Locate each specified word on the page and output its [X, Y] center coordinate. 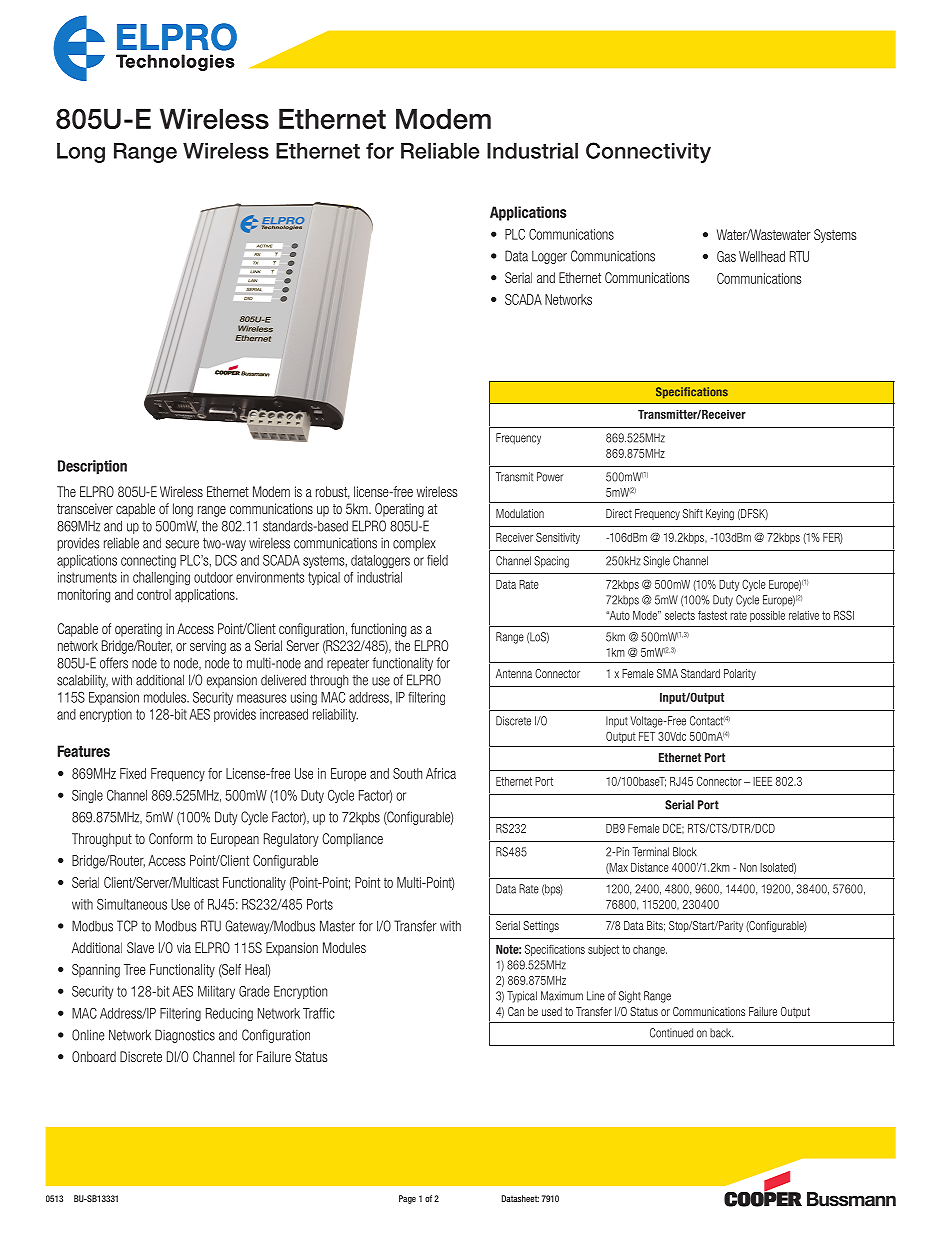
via [184, 947]
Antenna [514, 673]
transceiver [85, 508]
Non [748, 867]
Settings [541, 927]
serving [208, 647]
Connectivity [648, 152]
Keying [720, 515]
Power [550, 477]
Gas [726, 256]
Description [92, 467]
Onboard [94, 1056]
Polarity [740, 674]
